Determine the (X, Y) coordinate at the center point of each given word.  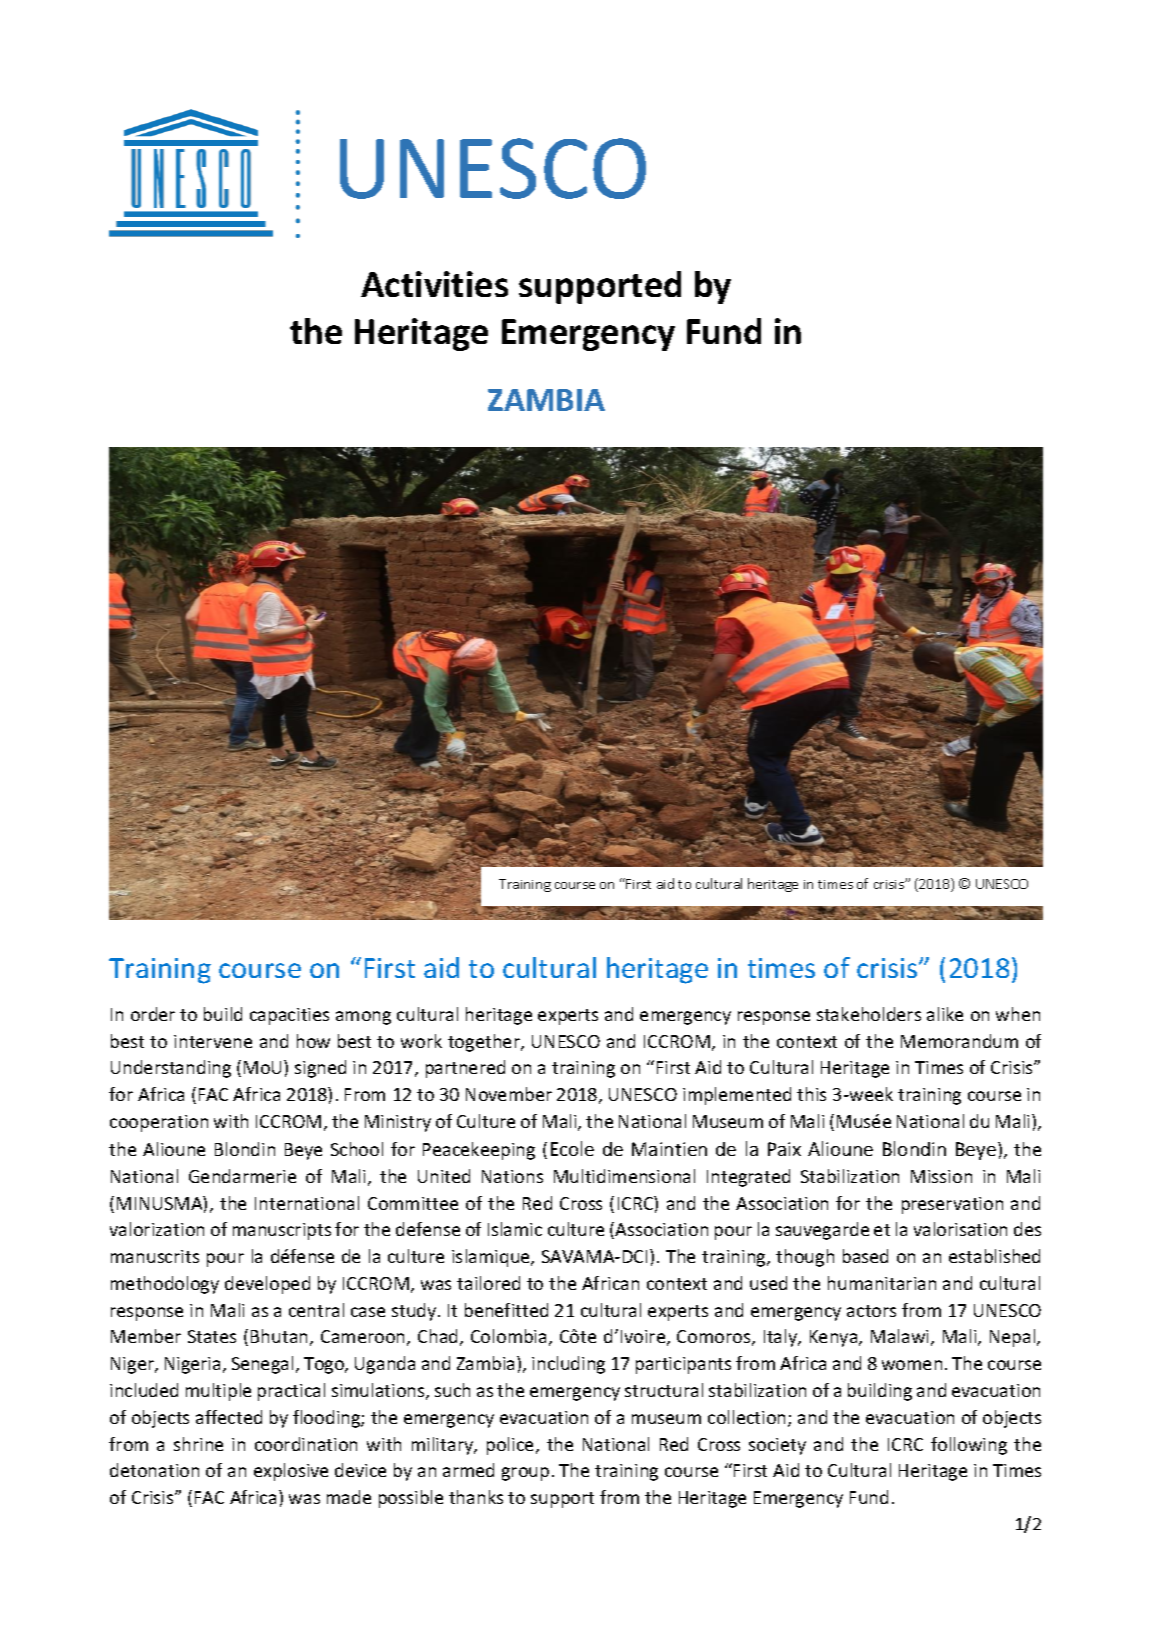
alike (945, 1014)
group (525, 1474)
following (969, 1446)
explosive (291, 1472)
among (363, 1018)
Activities (434, 284)
